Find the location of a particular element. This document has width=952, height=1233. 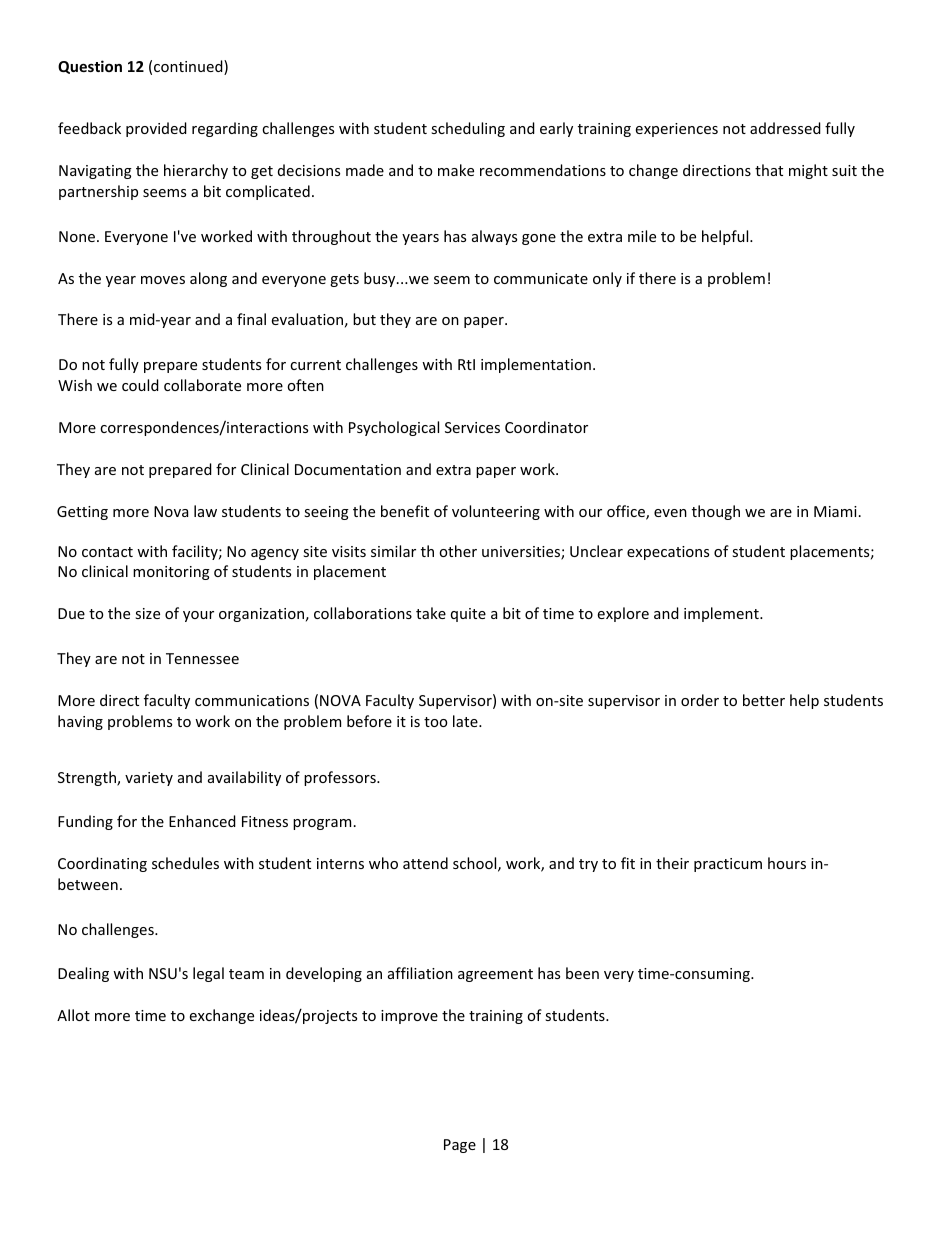

but is located at coordinates (364, 319).
